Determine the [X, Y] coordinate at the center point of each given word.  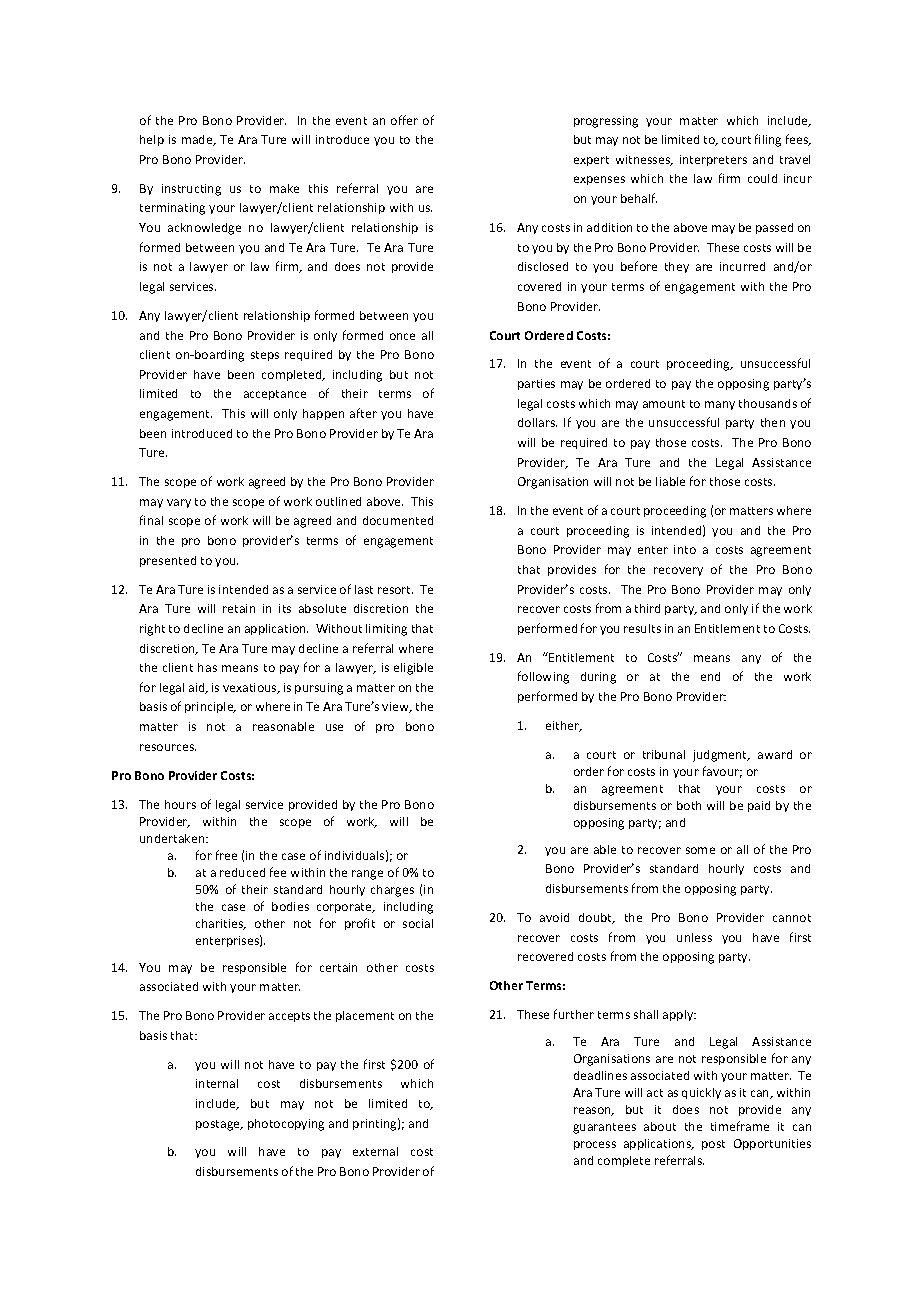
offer [404, 120]
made [198, 140]
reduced [242, 872]
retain [239, 608]
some [700, 850]
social [418, 923]
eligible [413, 669]
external [375, 1151]
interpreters [713, 160]
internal [217, 1083]
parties [536, 384]
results [642, 628]
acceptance [275, 395]
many [720, 405]
